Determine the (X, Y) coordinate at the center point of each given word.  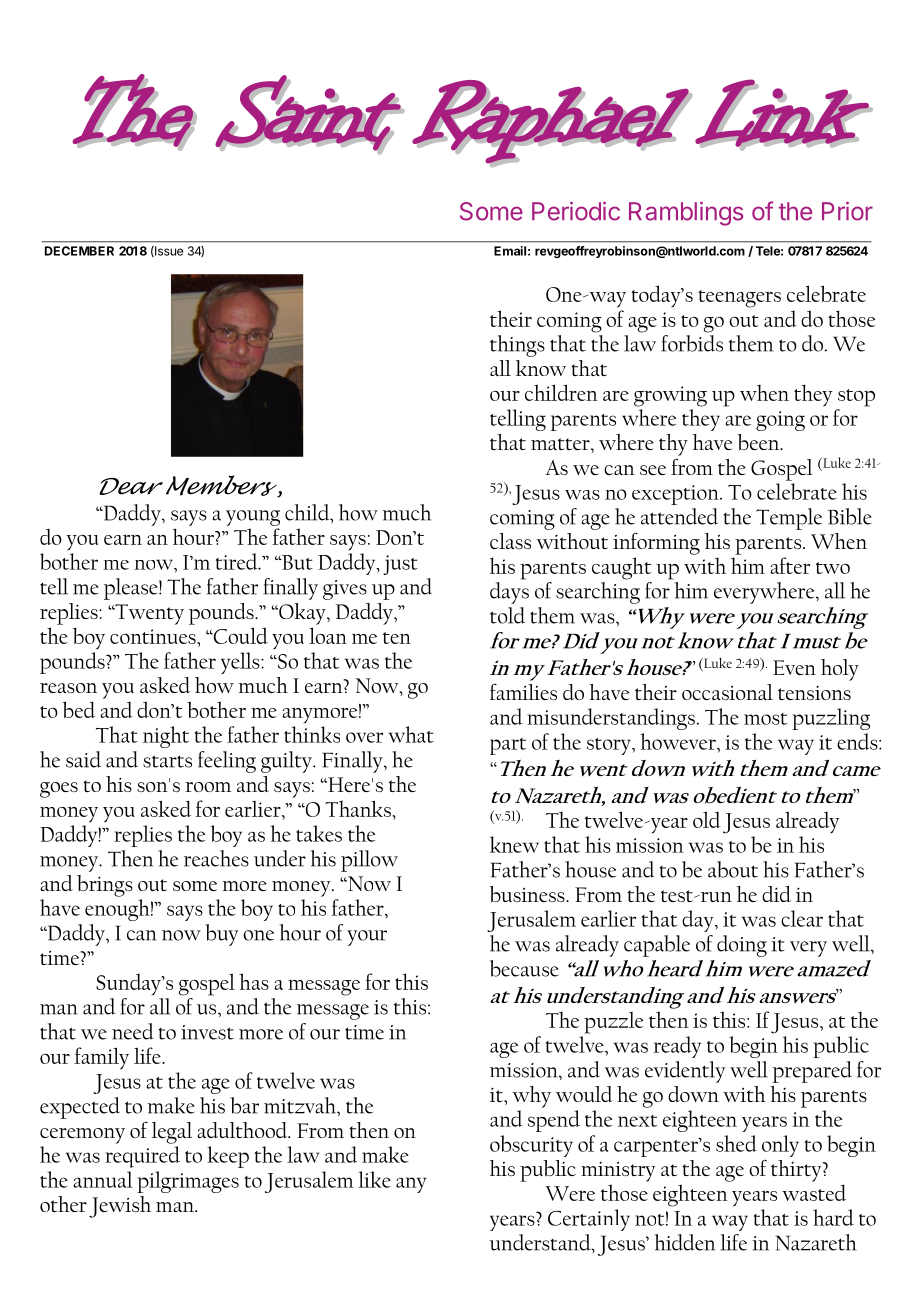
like (374, 1179)
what (411, 734)
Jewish (120, 1207)
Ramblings (686, 214)
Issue (168, 251)
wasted (814, 1192)
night (166, 737)
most (765, 719)
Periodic (576, 211)
